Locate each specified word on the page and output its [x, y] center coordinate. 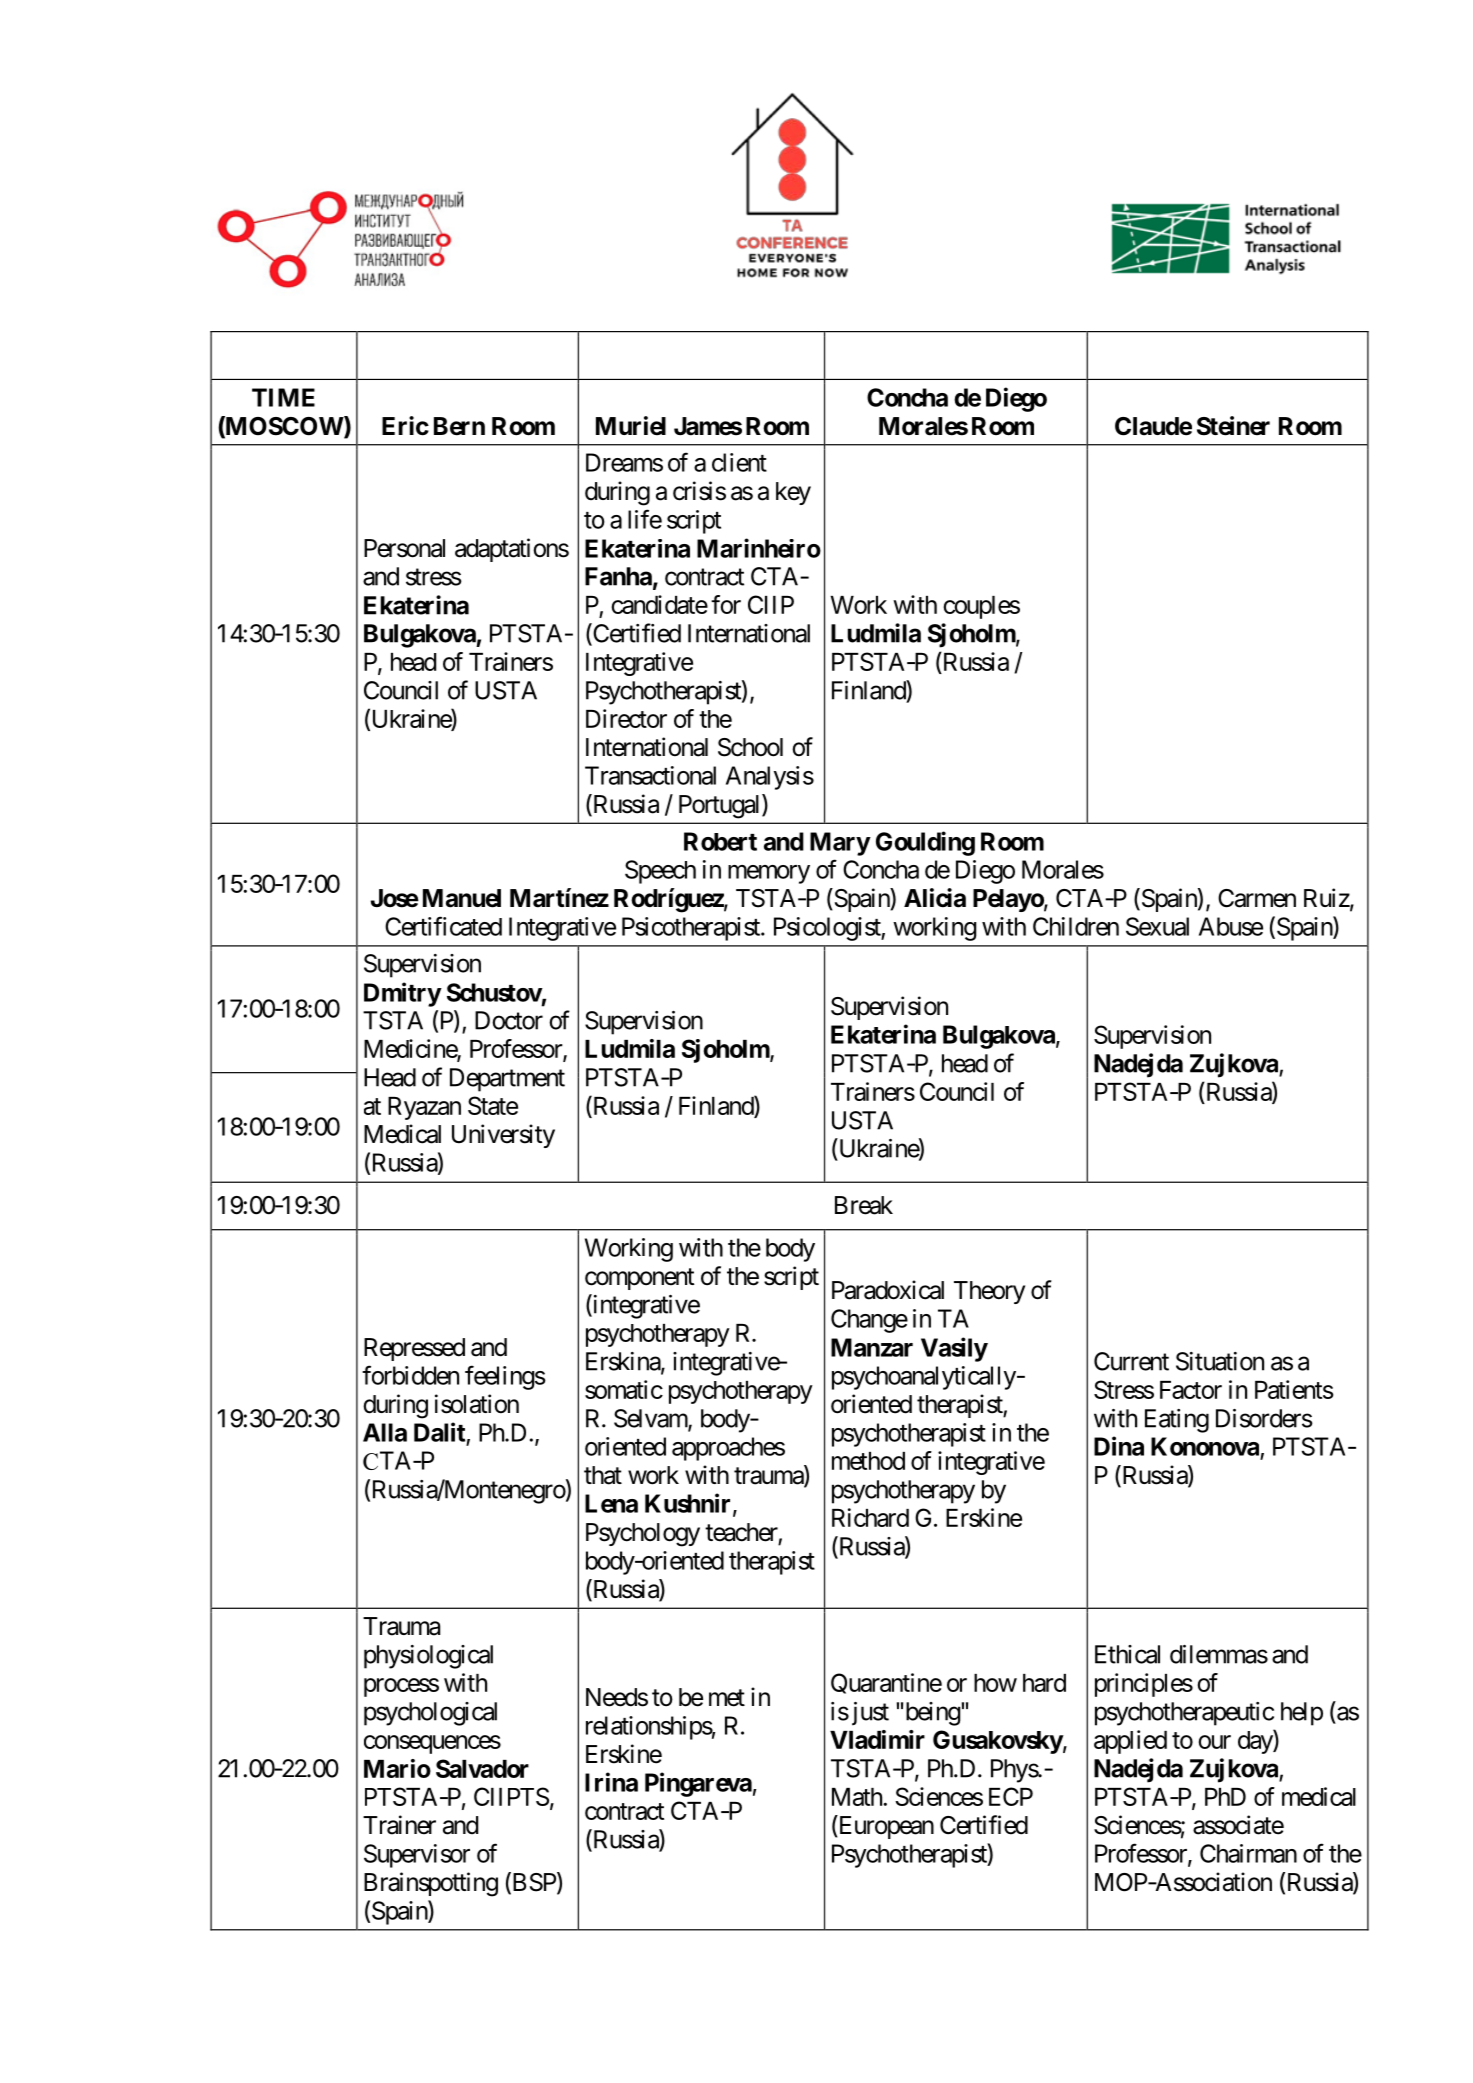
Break [864, 1205]
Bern [459, 426]
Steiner [1233, 426]
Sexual [1157, 926]
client [739, 462]
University [503, 1136]
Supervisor [417, 1856]
